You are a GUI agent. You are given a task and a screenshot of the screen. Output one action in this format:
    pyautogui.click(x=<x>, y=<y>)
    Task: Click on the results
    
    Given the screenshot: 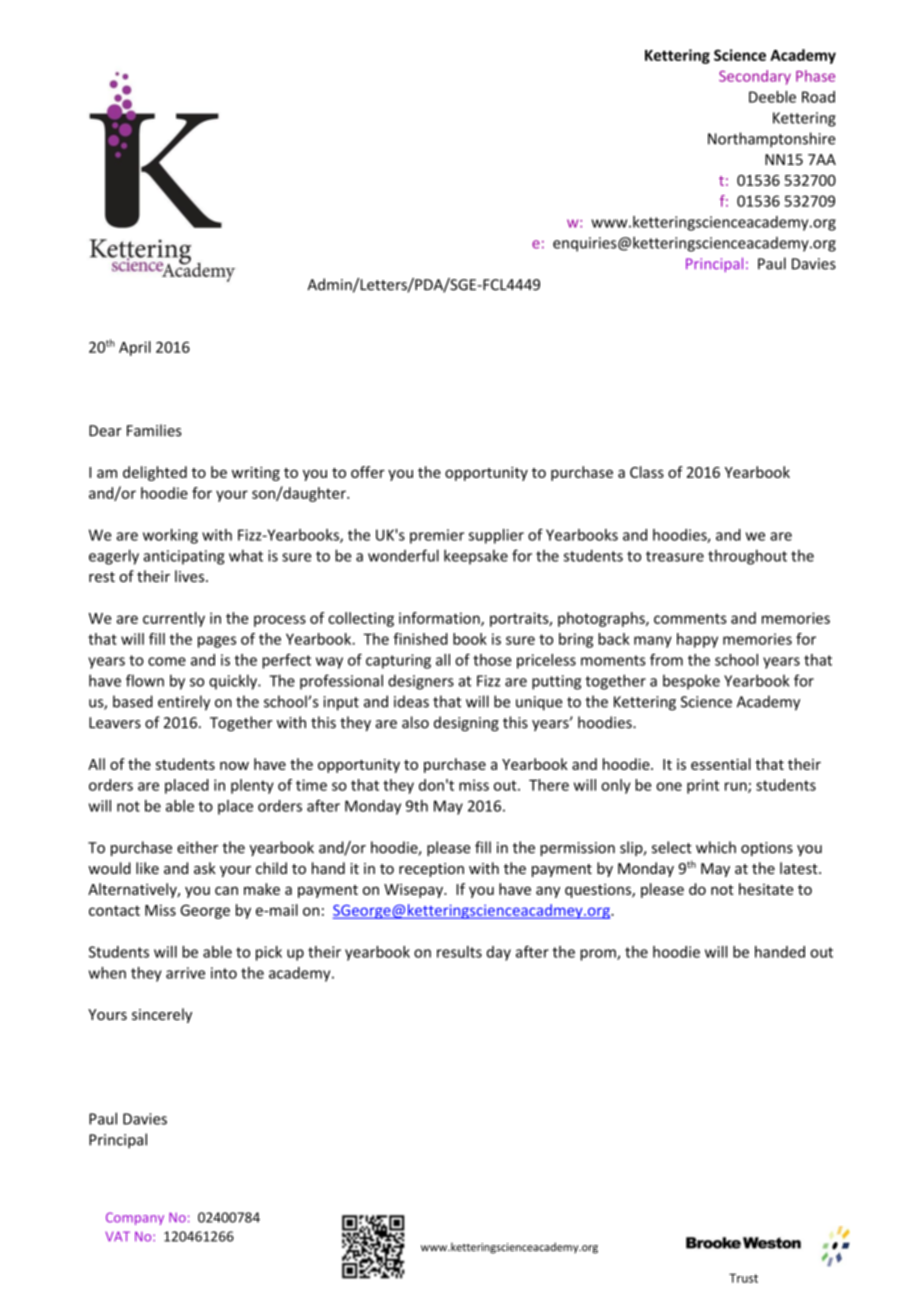 What is the action you would take?
    pyautogui.click(x=459, y=952)
